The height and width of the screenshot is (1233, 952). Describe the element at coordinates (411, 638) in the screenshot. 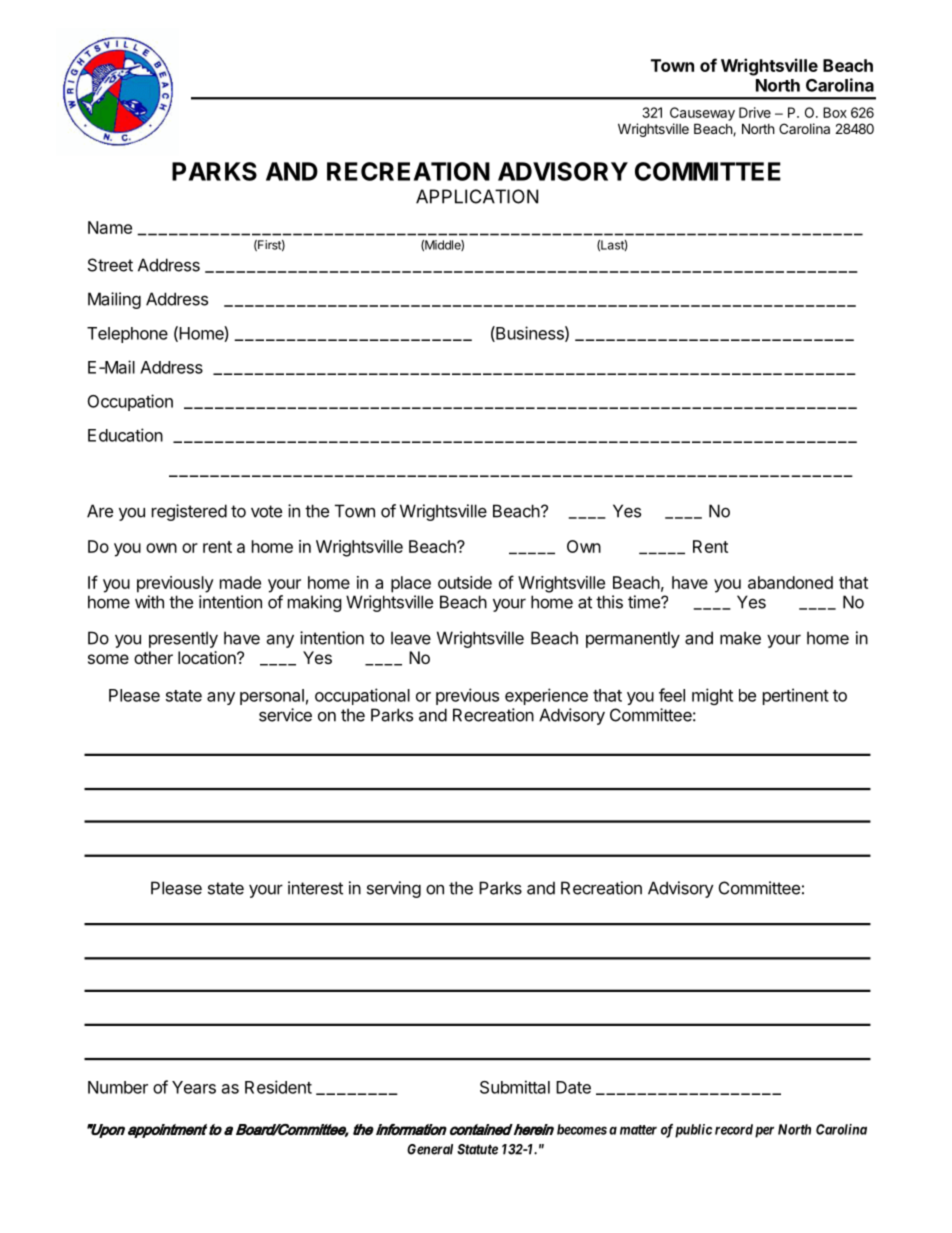

I see `leave` at that location.
